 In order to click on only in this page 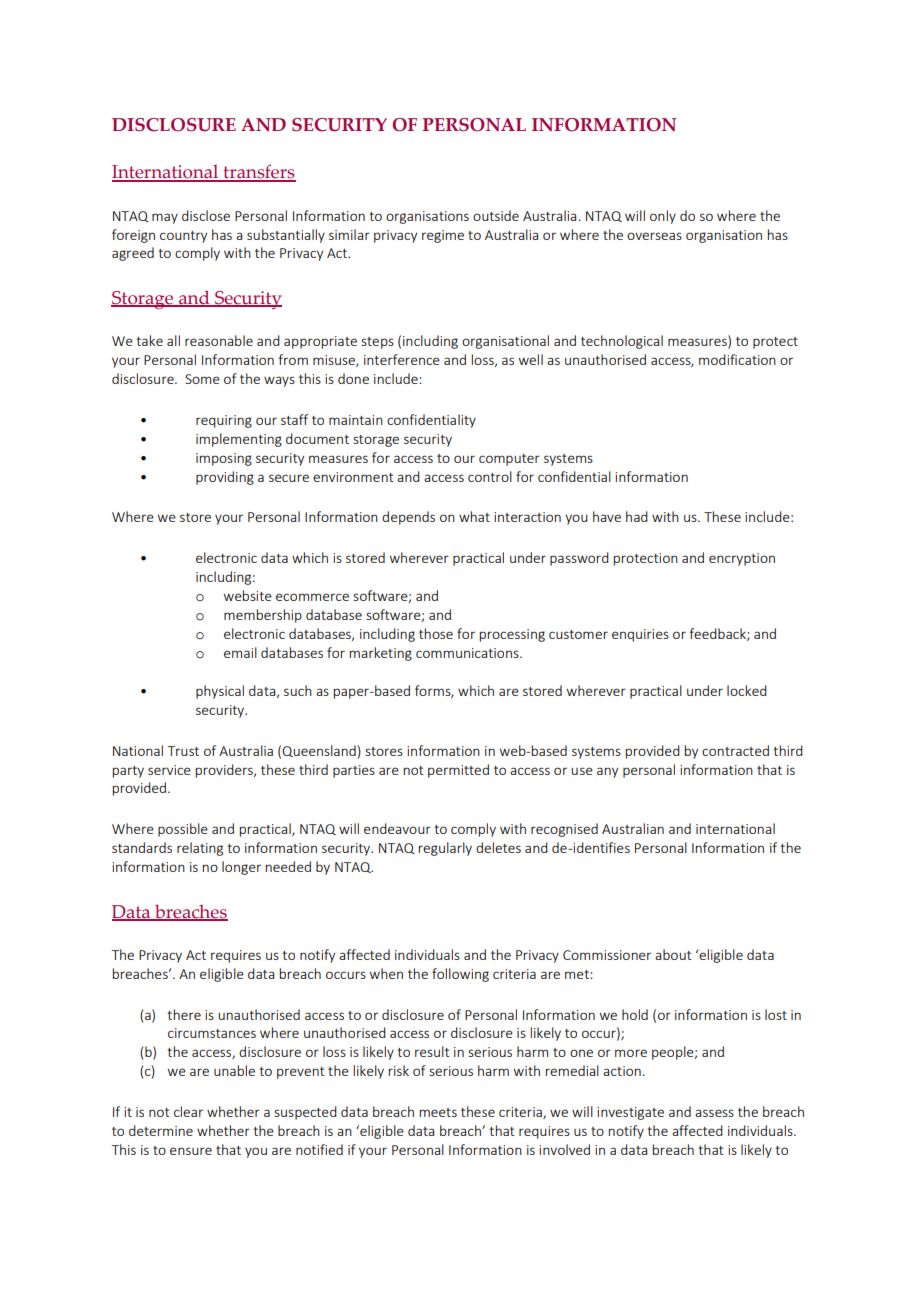, I will do `click(663, 217)`.
